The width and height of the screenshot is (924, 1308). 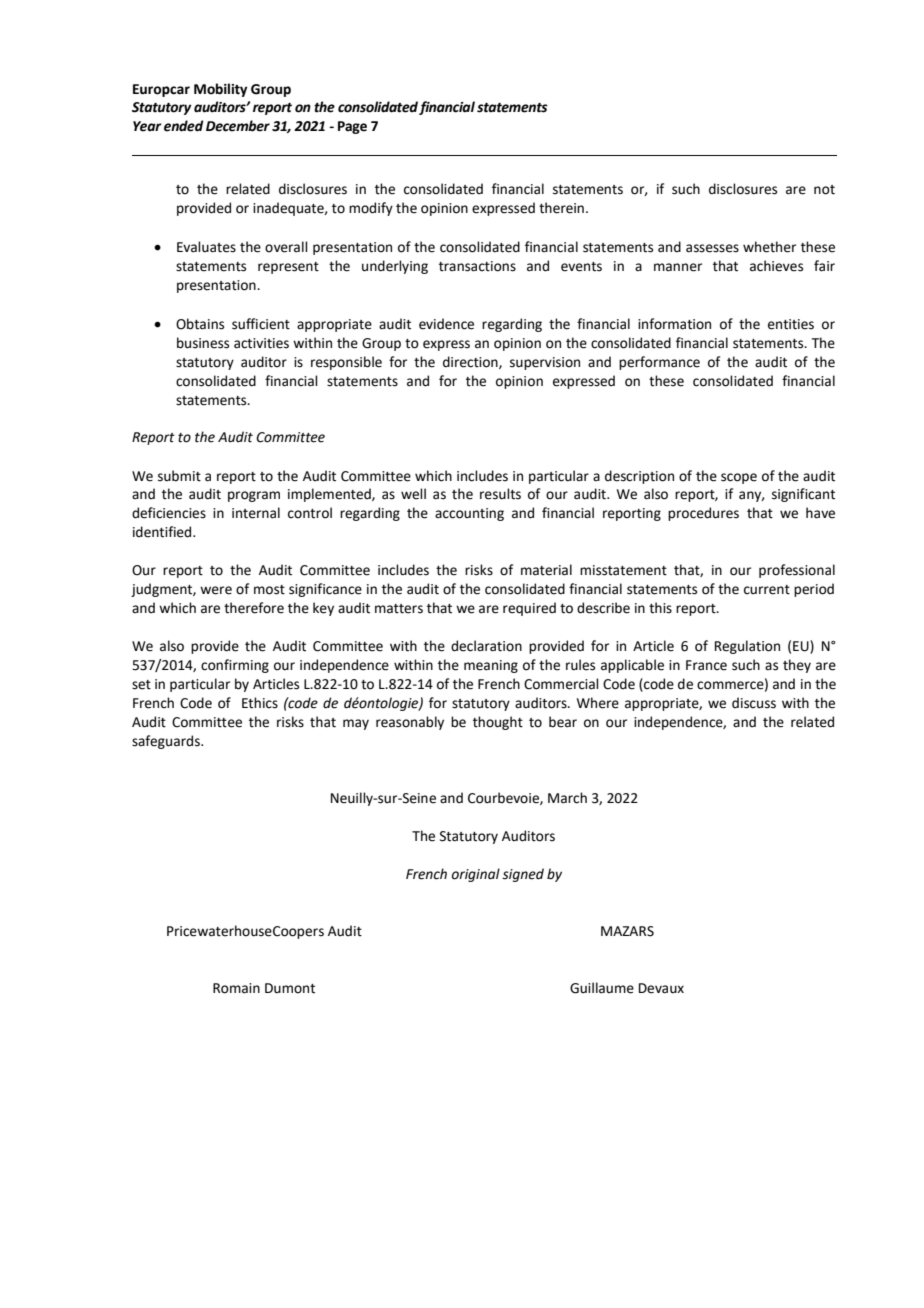 I want to click on transactions, so click(x=477, y=266).
